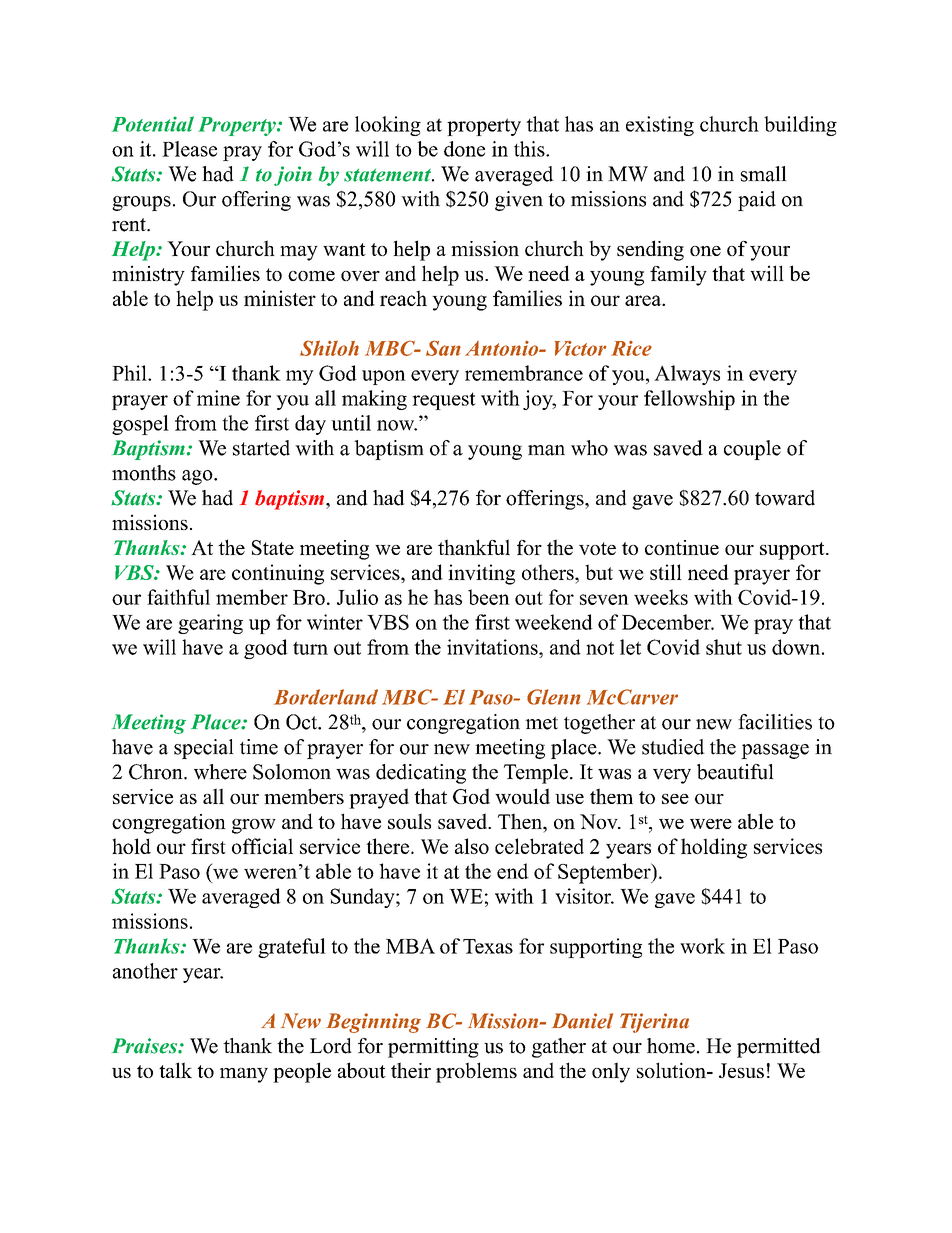  I want to click on home, so click(671, 1046).
